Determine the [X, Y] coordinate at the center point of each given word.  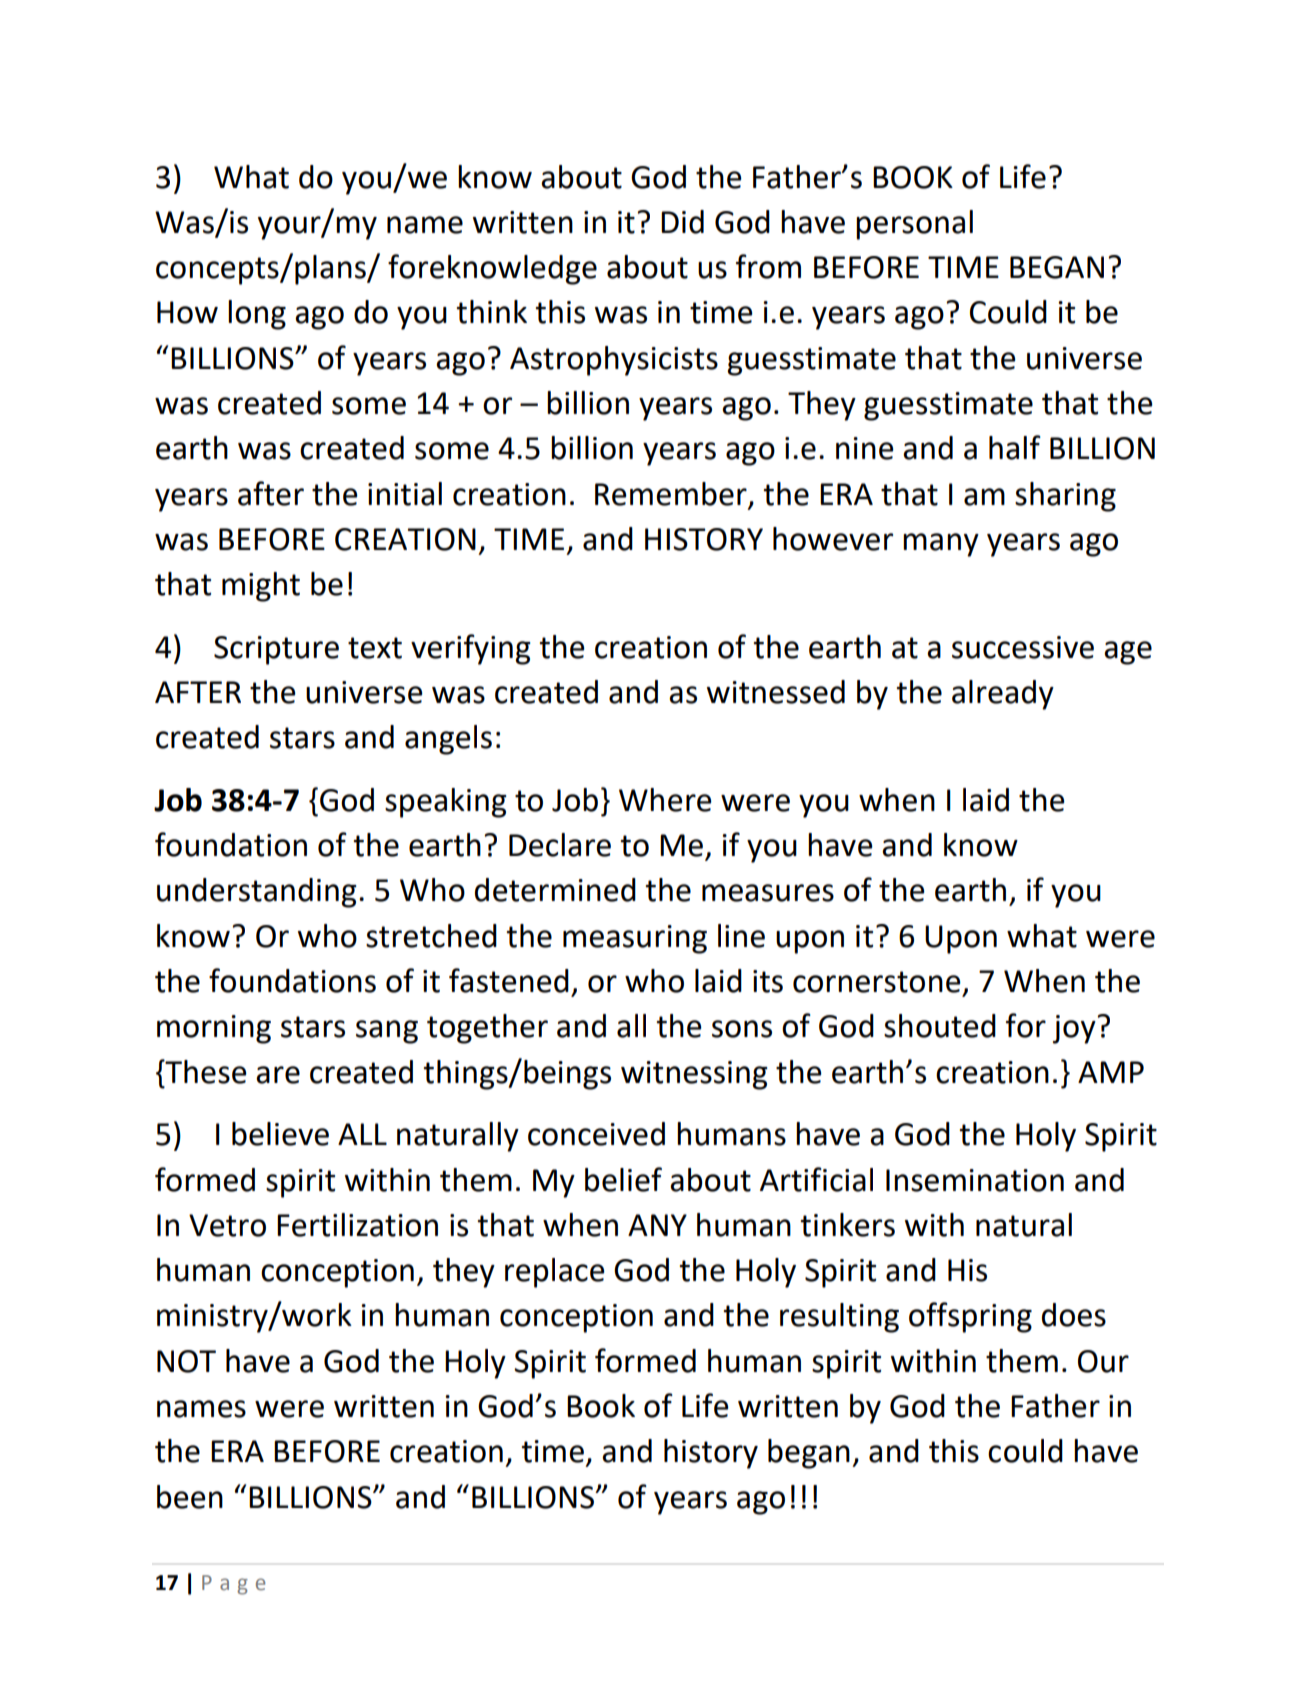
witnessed [776, 692]
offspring [970, 1317]
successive [1023, 647]
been [190, 1497]
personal [914, 225]
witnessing [694, 1075]
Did [682, 222]
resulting [839, 1318]
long [257, 315]
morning [214, 1029]
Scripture [276, 650]
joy [1075, 1029]
